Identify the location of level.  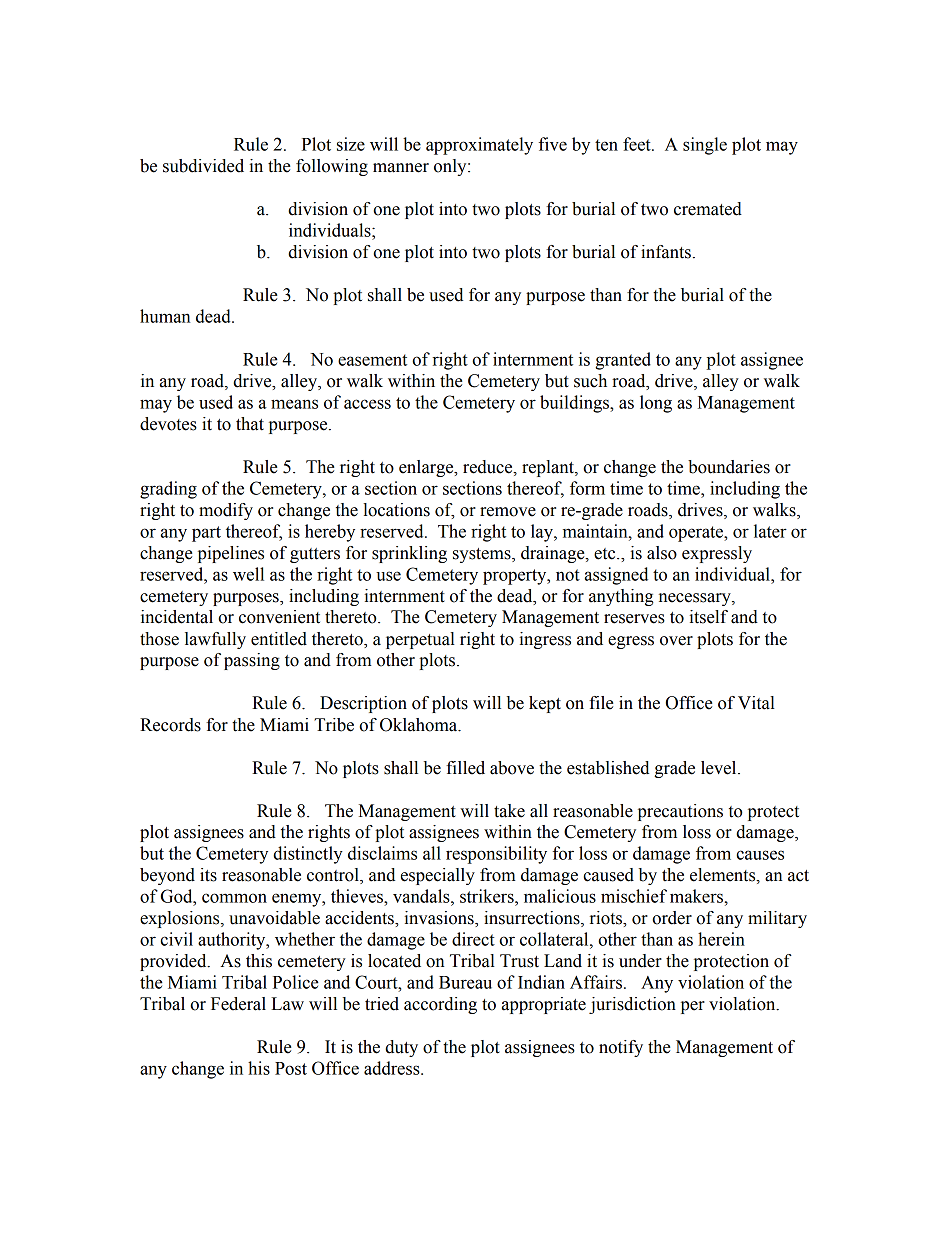
(720, 768).
